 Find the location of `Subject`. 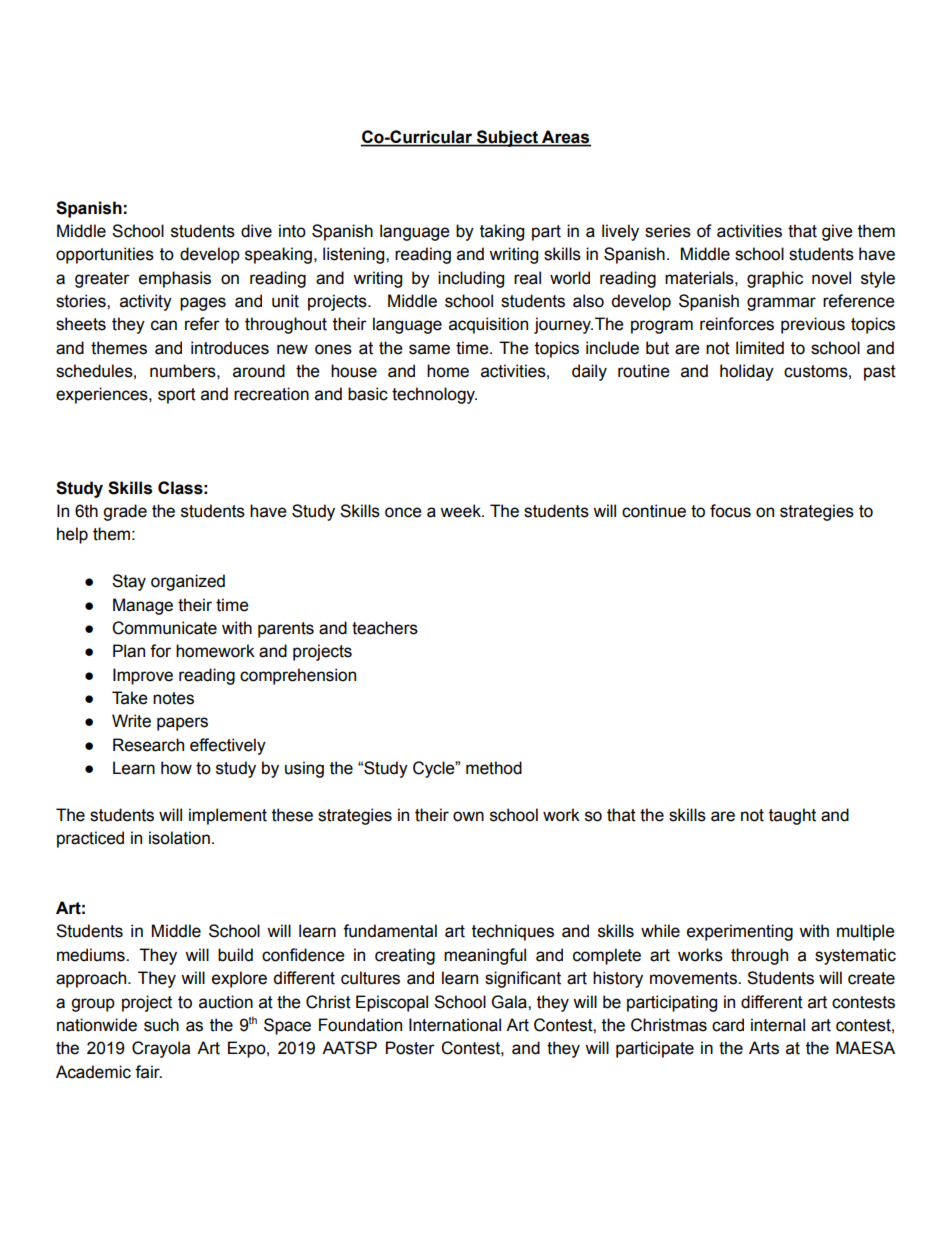

Subject is located at coordinates (507, 138).
